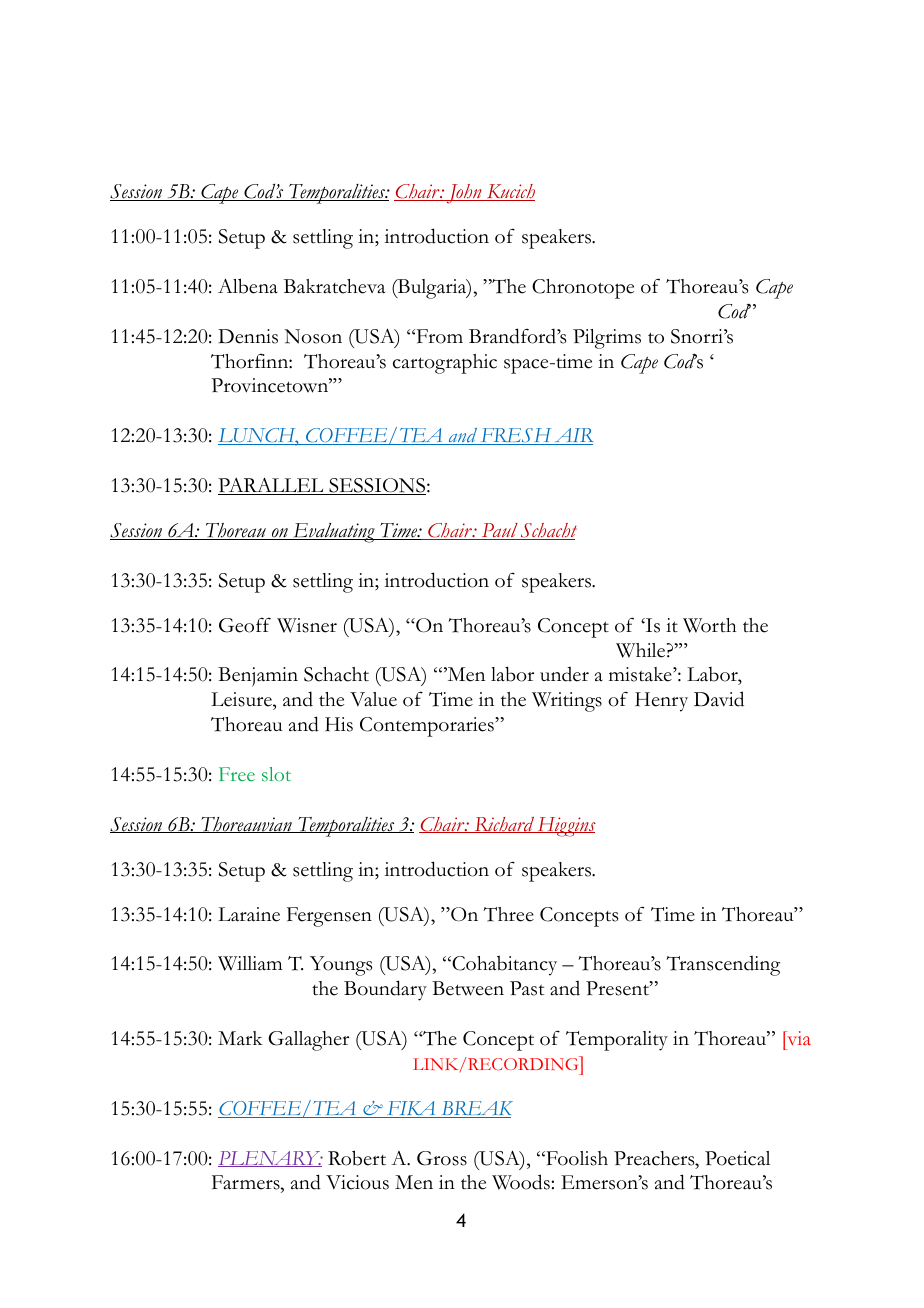 The image size is (924, 1308). Describe the element at coordinates (500, 531) in the screenshot. I see `Paul` at that location.
